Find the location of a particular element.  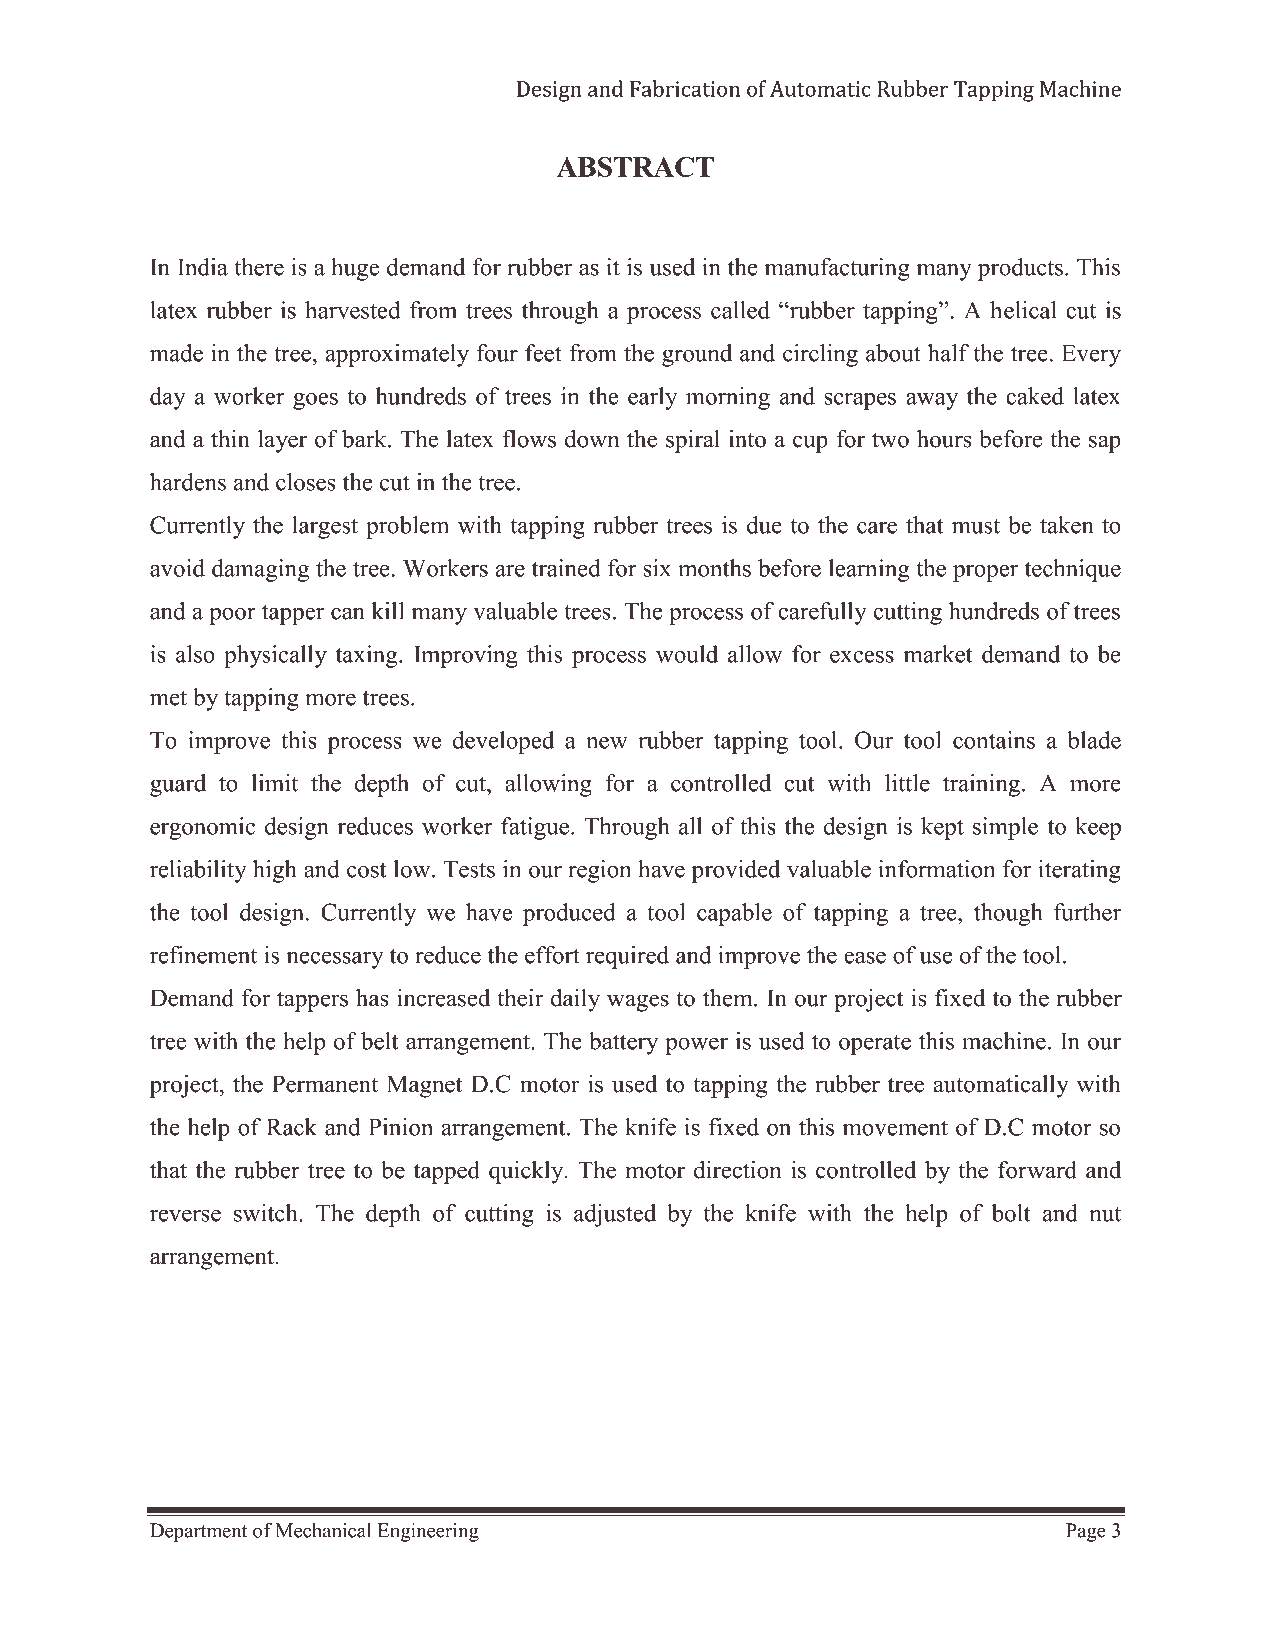

required is located at coordinates (627, 957).
